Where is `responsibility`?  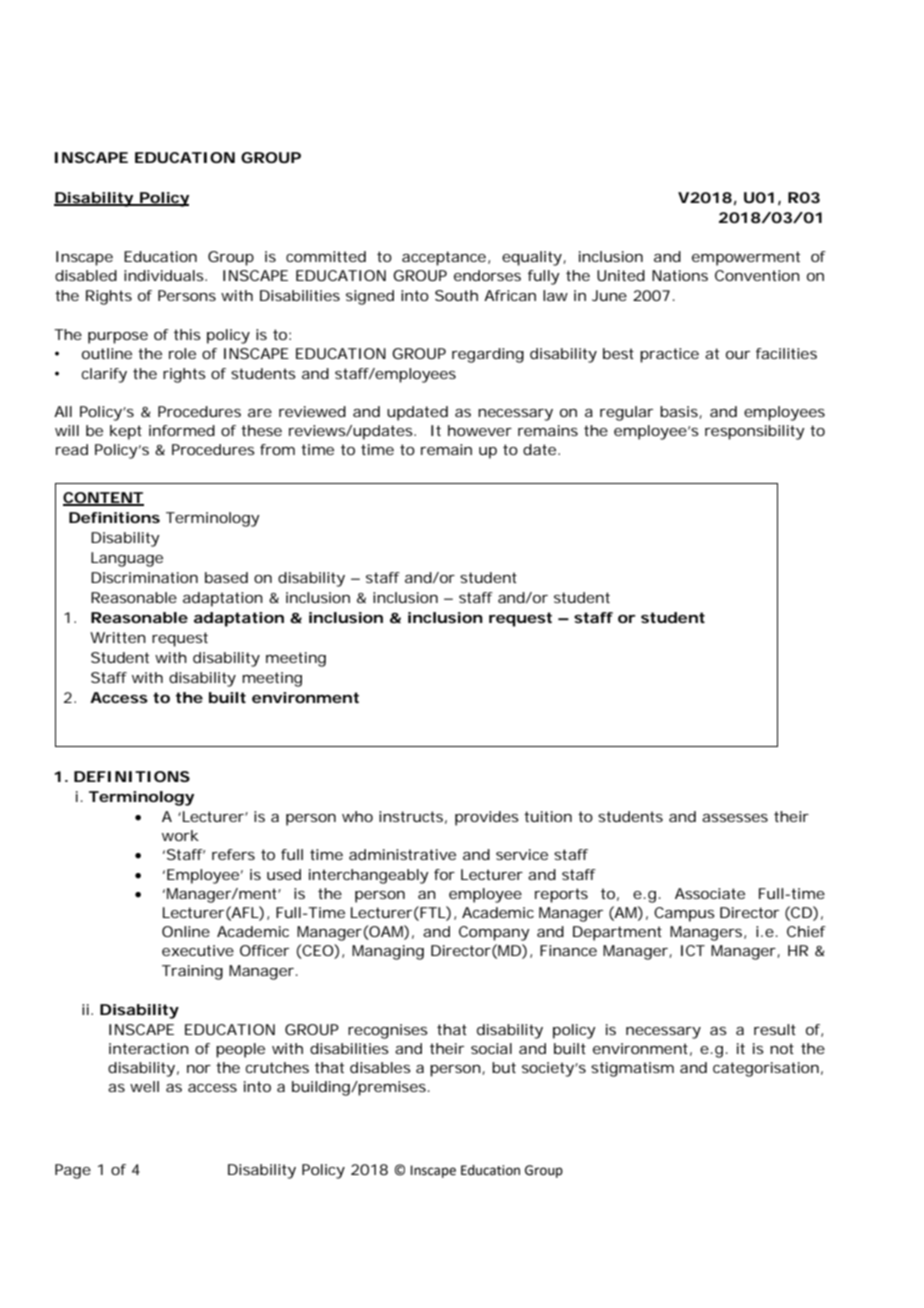 responsibility is located at coordinates (755, 432).
